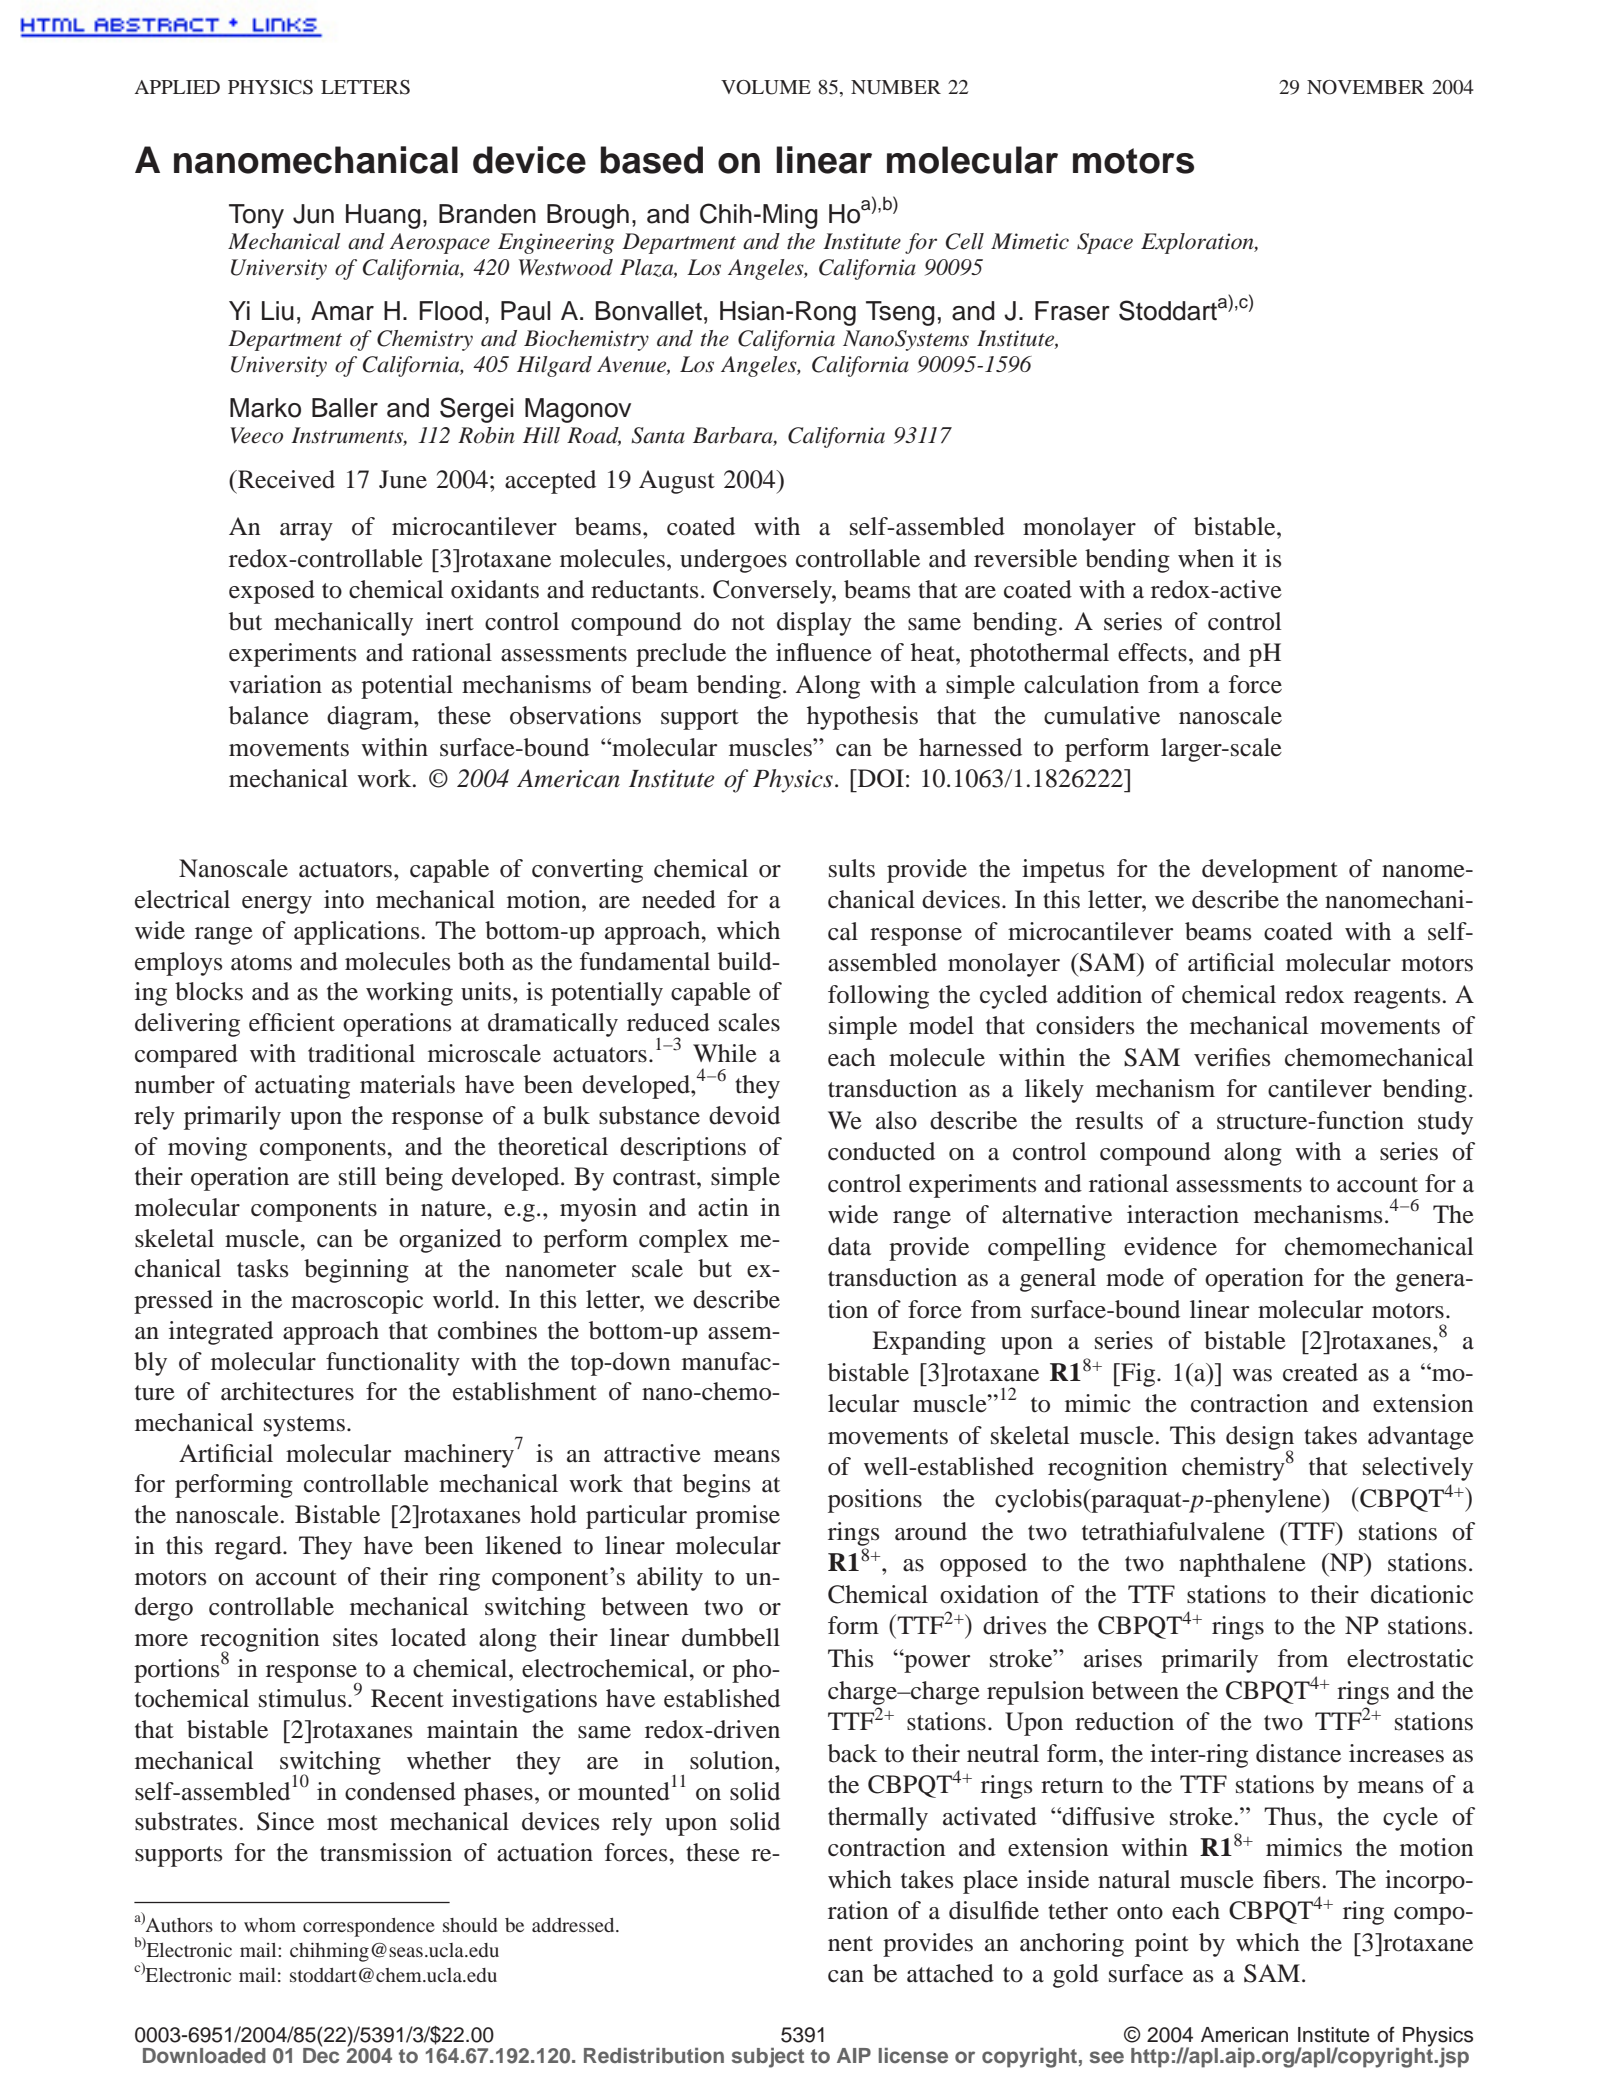 The height and width of the screenshot is (2084, 1611). I want to click on NOVEMBER, so click(1366, 87).
